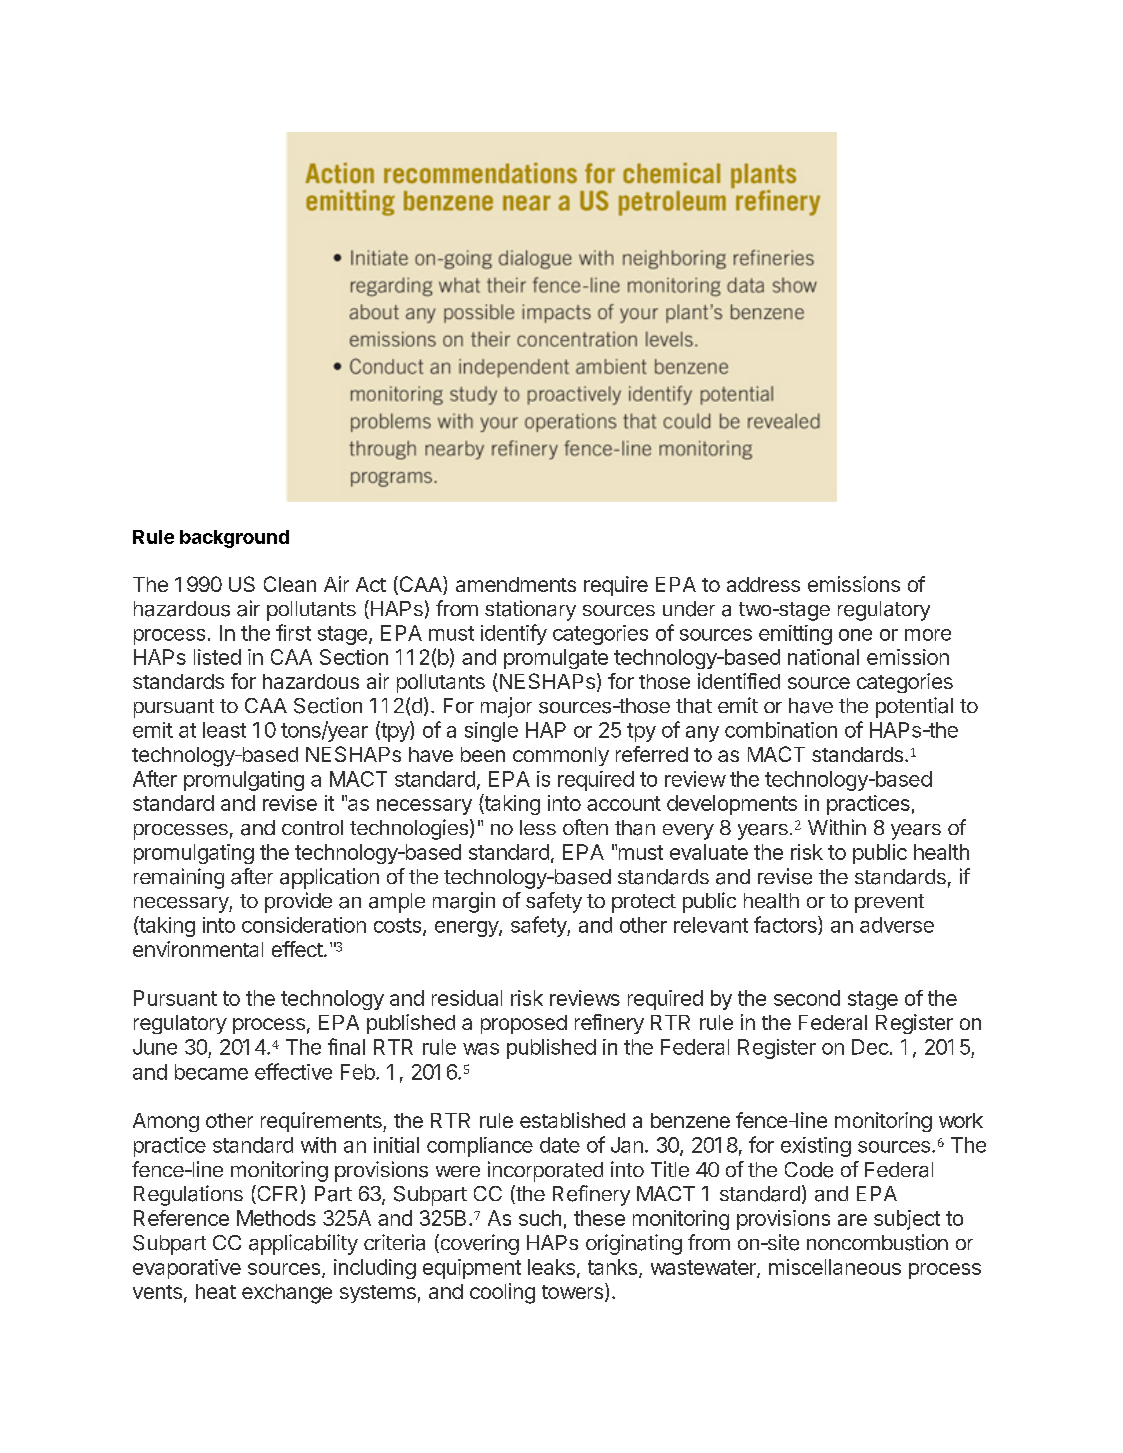  I want to click on Dec, so click(870, 1047).
